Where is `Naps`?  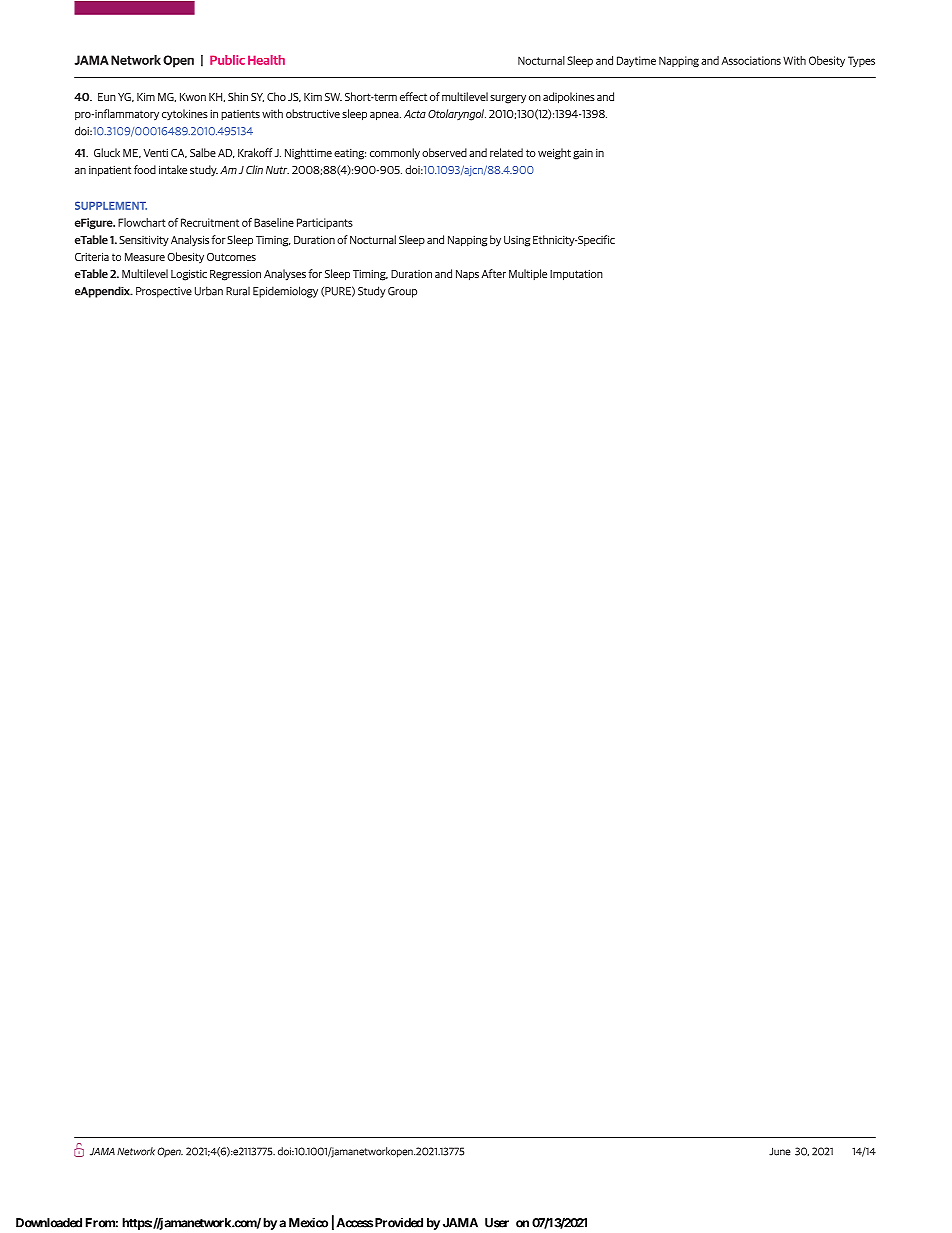
Naps is located at coordinates (467, 275).
